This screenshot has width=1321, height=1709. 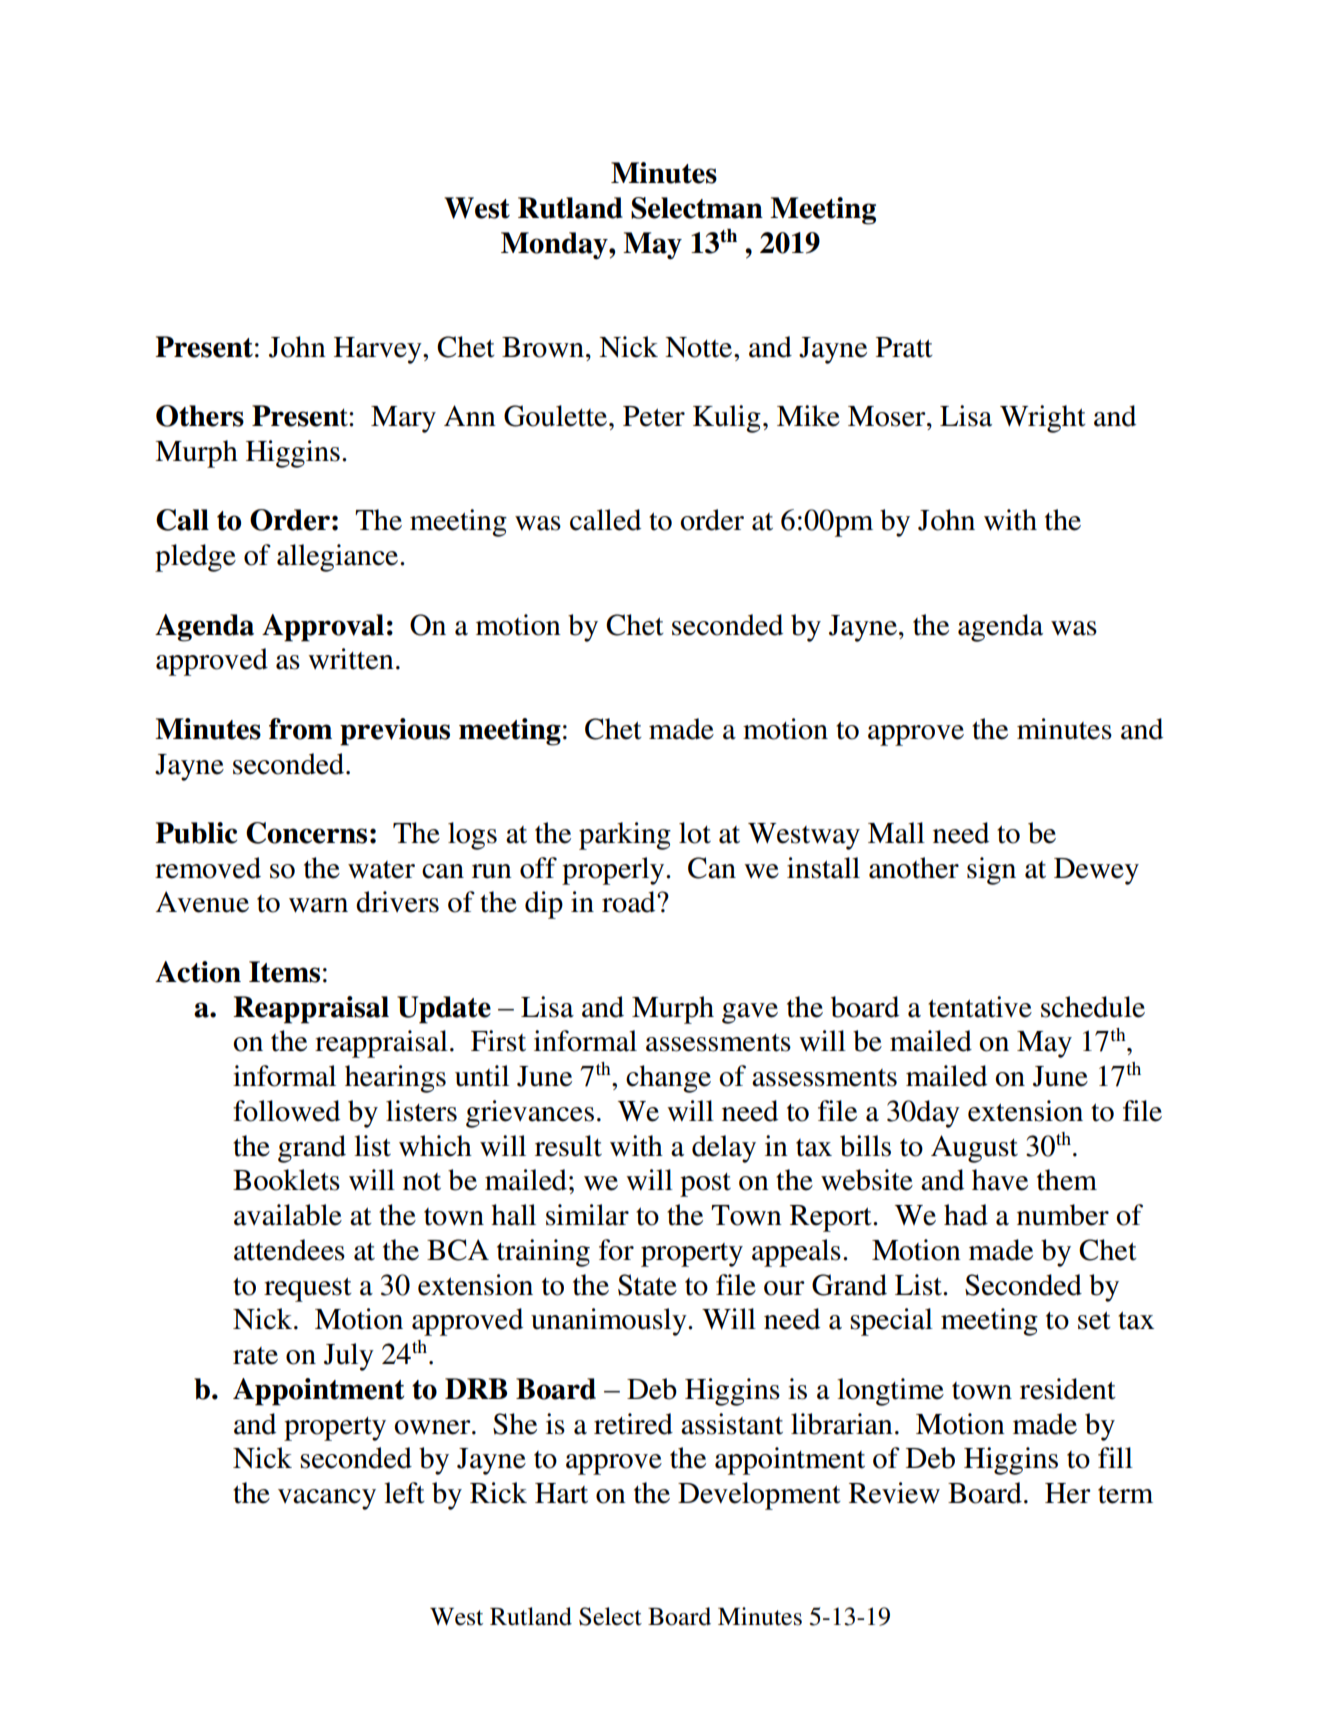 What do you see at coordinates (318, 905) in the screenshot?
I see `warn` at bounding box center [318, 905].
